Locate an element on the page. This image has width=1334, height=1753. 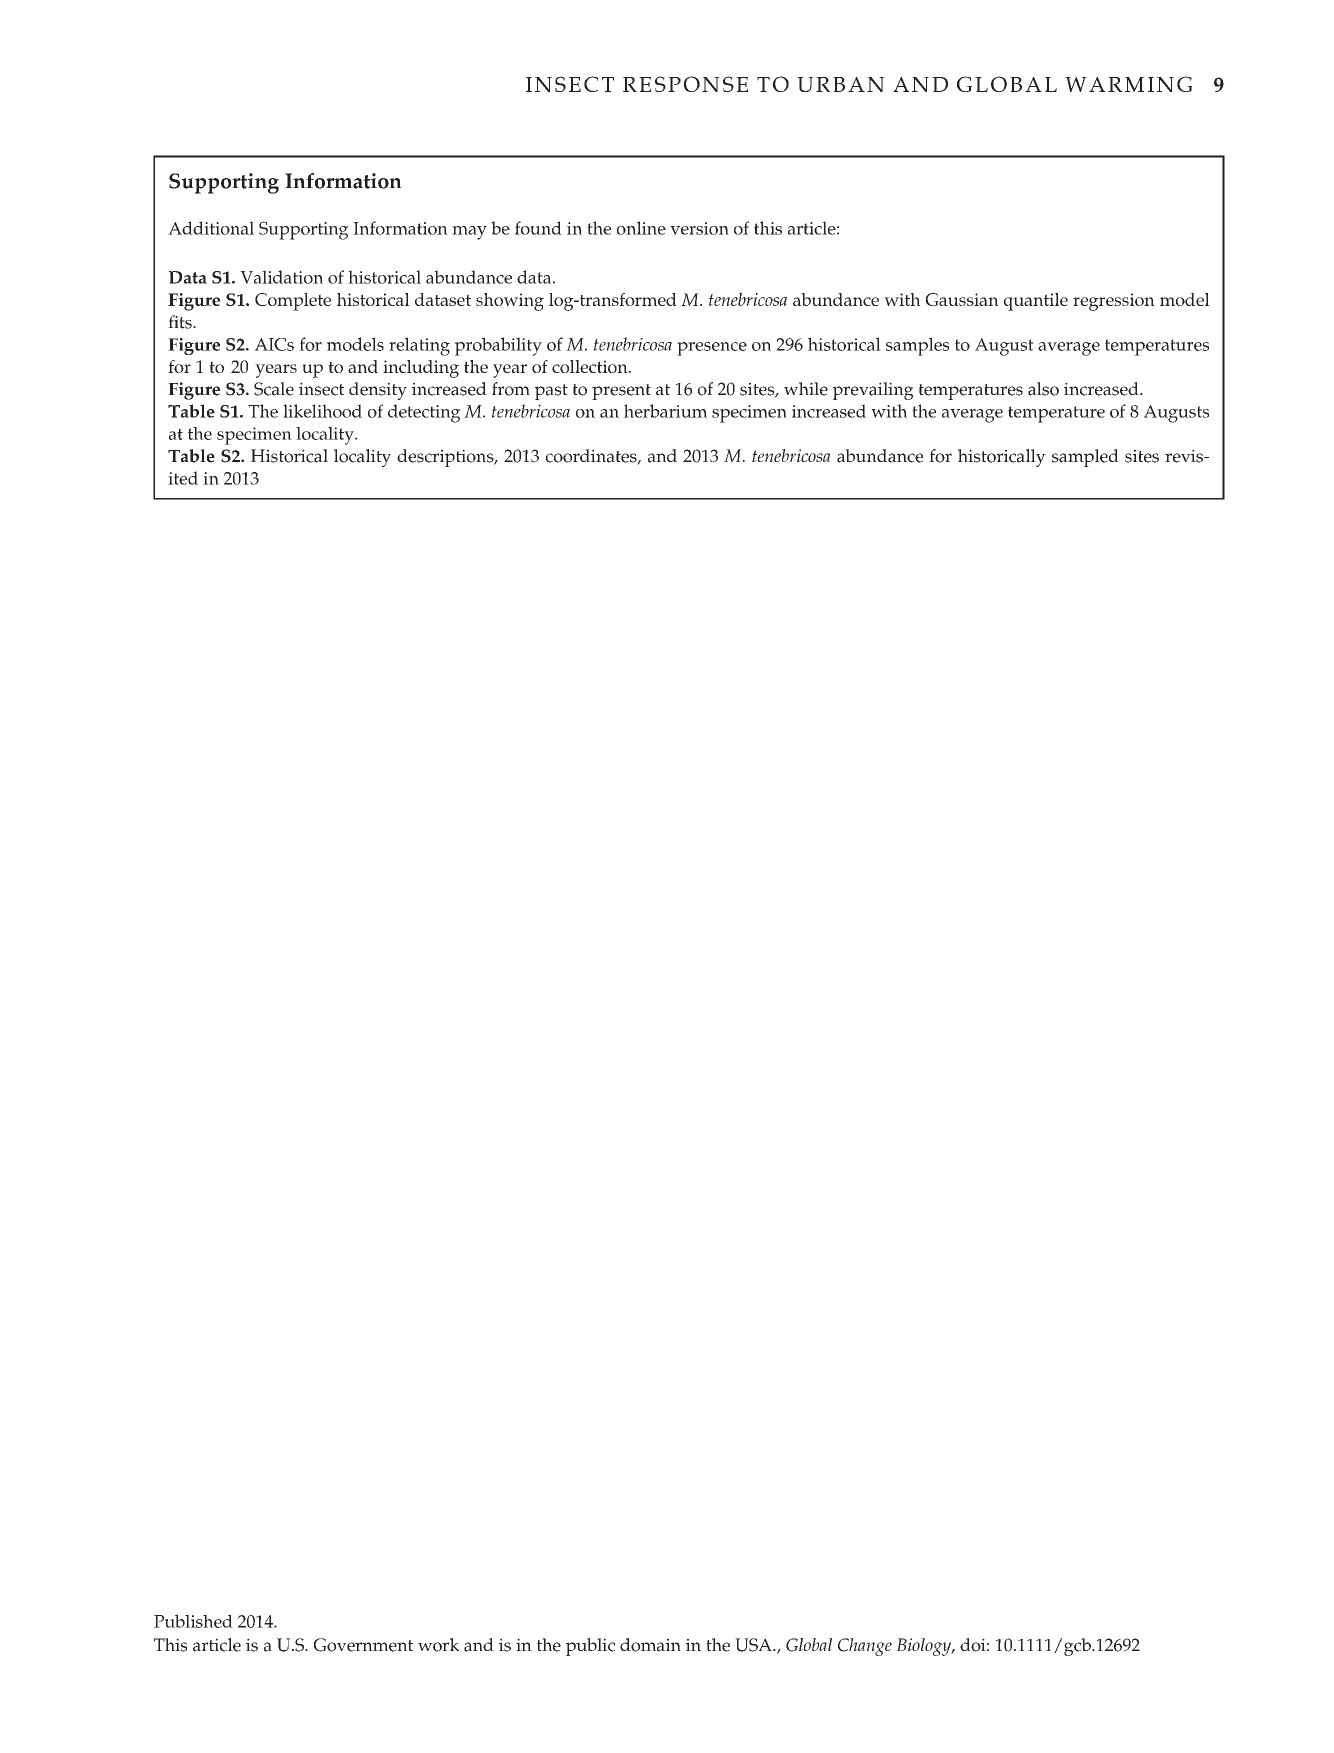
domain is located at coordinates (650, 1645).
